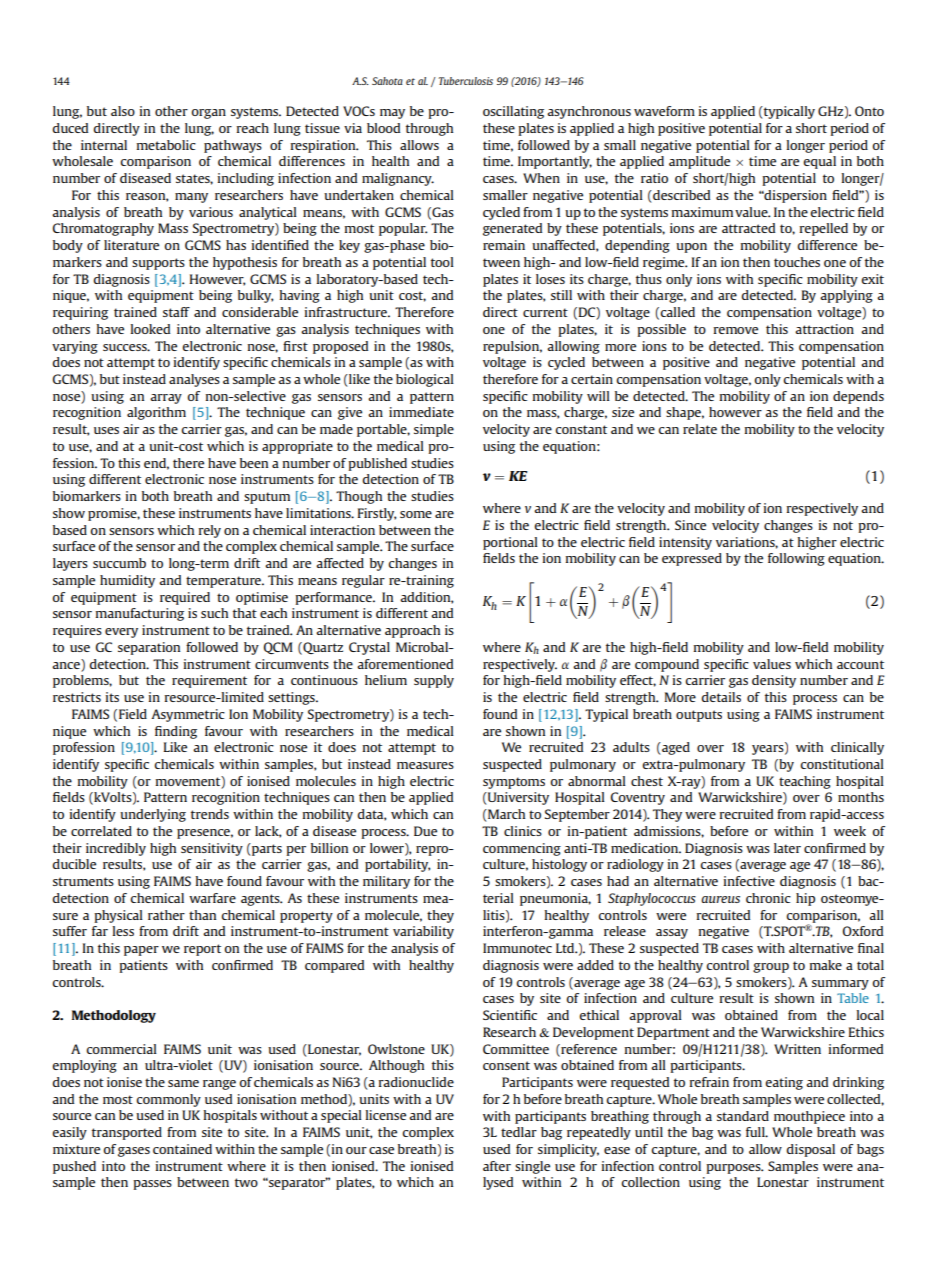 This screenshot has width=952, height=1270. What do you see at coordinates (513, 112) in the screenshot?
I see `oscillating` at bounding box center [513, 112].
